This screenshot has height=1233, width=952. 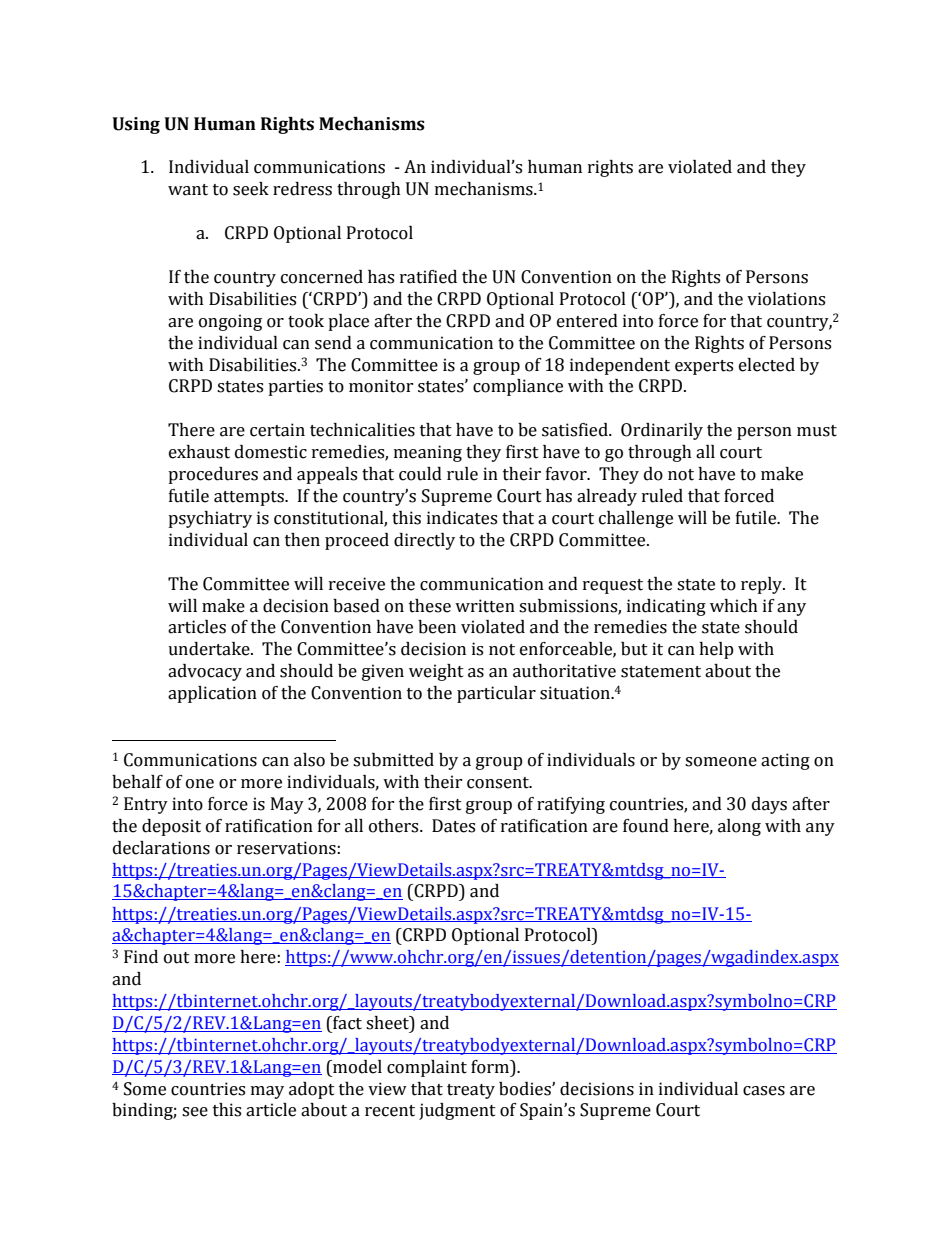 What do you see at coordinates (786, 299) in the screenshot?
I see `violations` at bounding box center [786, 299].
